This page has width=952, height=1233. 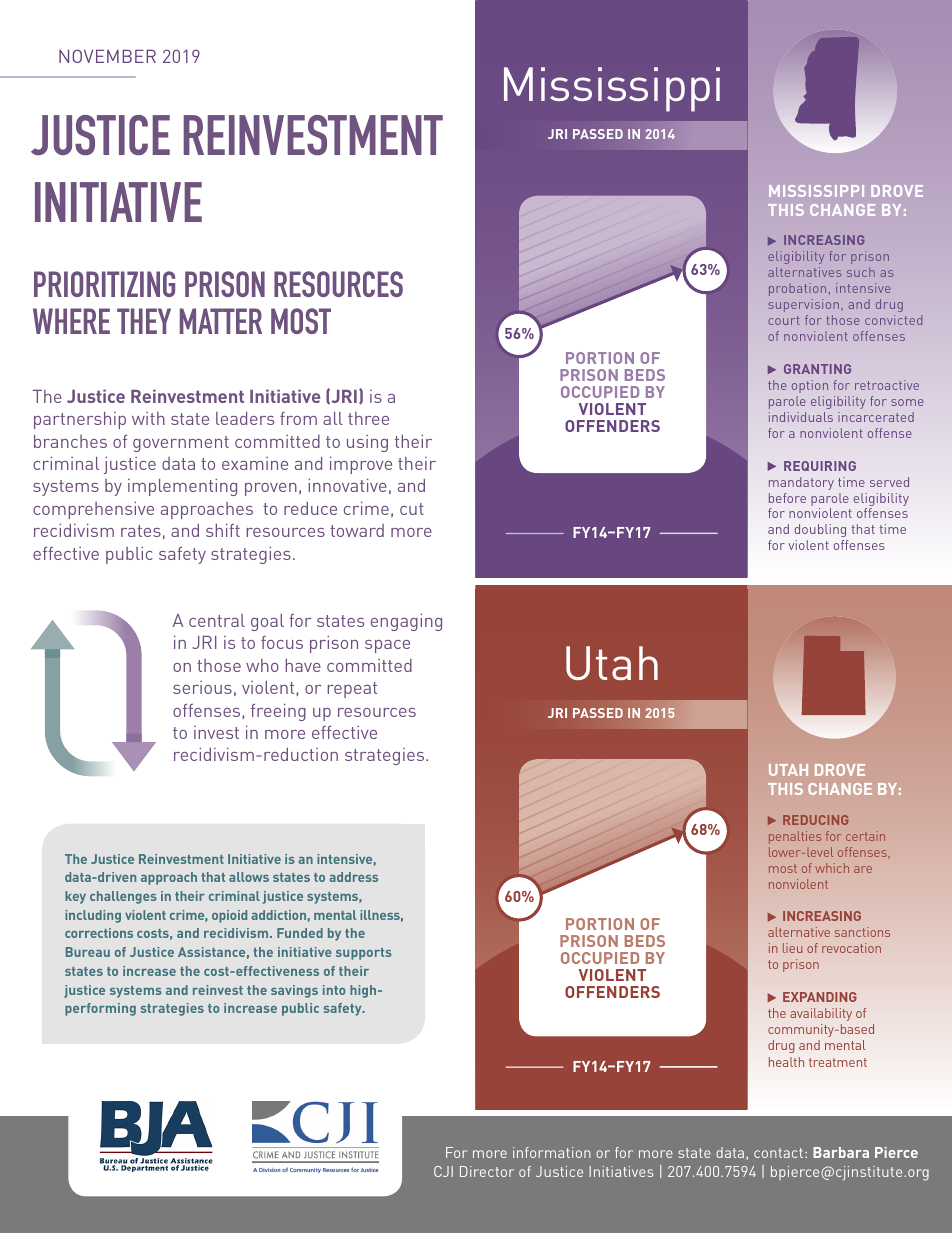 What do you see at coordinates (778, 1153) in the page?
I see `contact` at bounding box center [778, 1153].
